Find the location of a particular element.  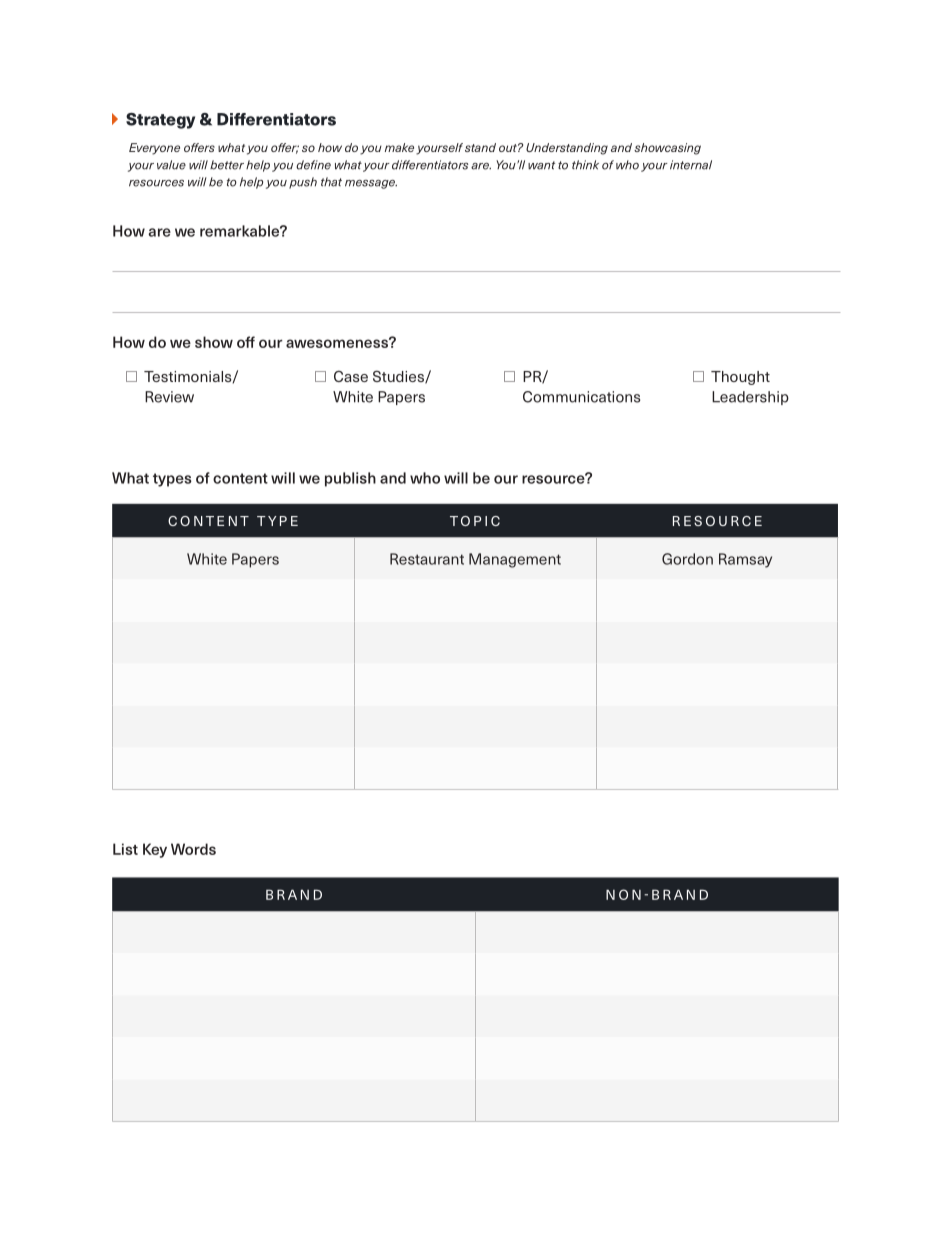

Key is located at coordinates (155, 850).
